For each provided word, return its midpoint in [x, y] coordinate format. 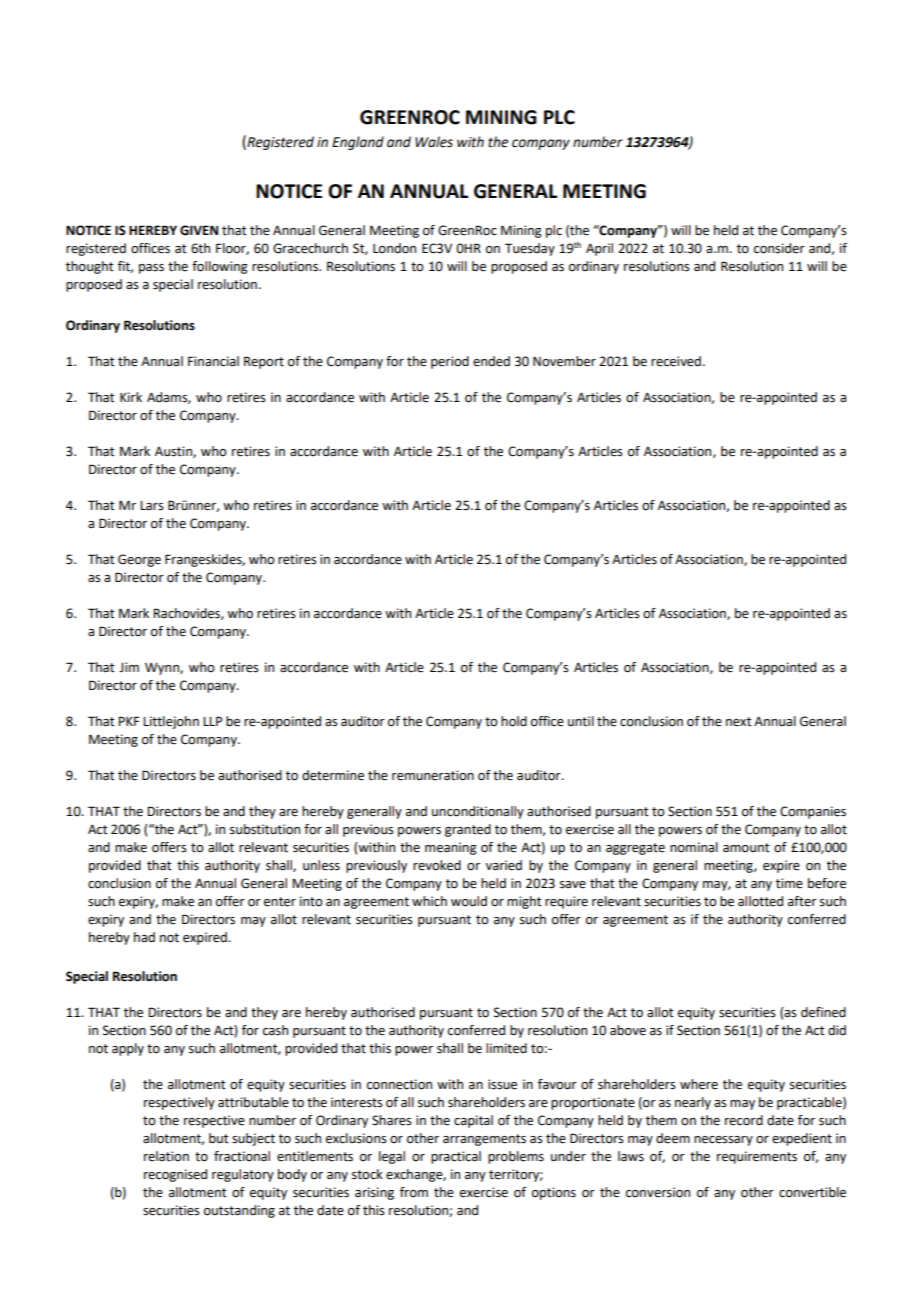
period [450, 362]
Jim [129, 667]
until [581, 721]
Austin [174, 452]
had [144, 937]
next [739, 722]
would [469, 901]
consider [779, 248]
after [802, 901]
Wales [434, 142]
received [676, 361]
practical [456, 1157]
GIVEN [199, 230]
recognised [175, 1175]
